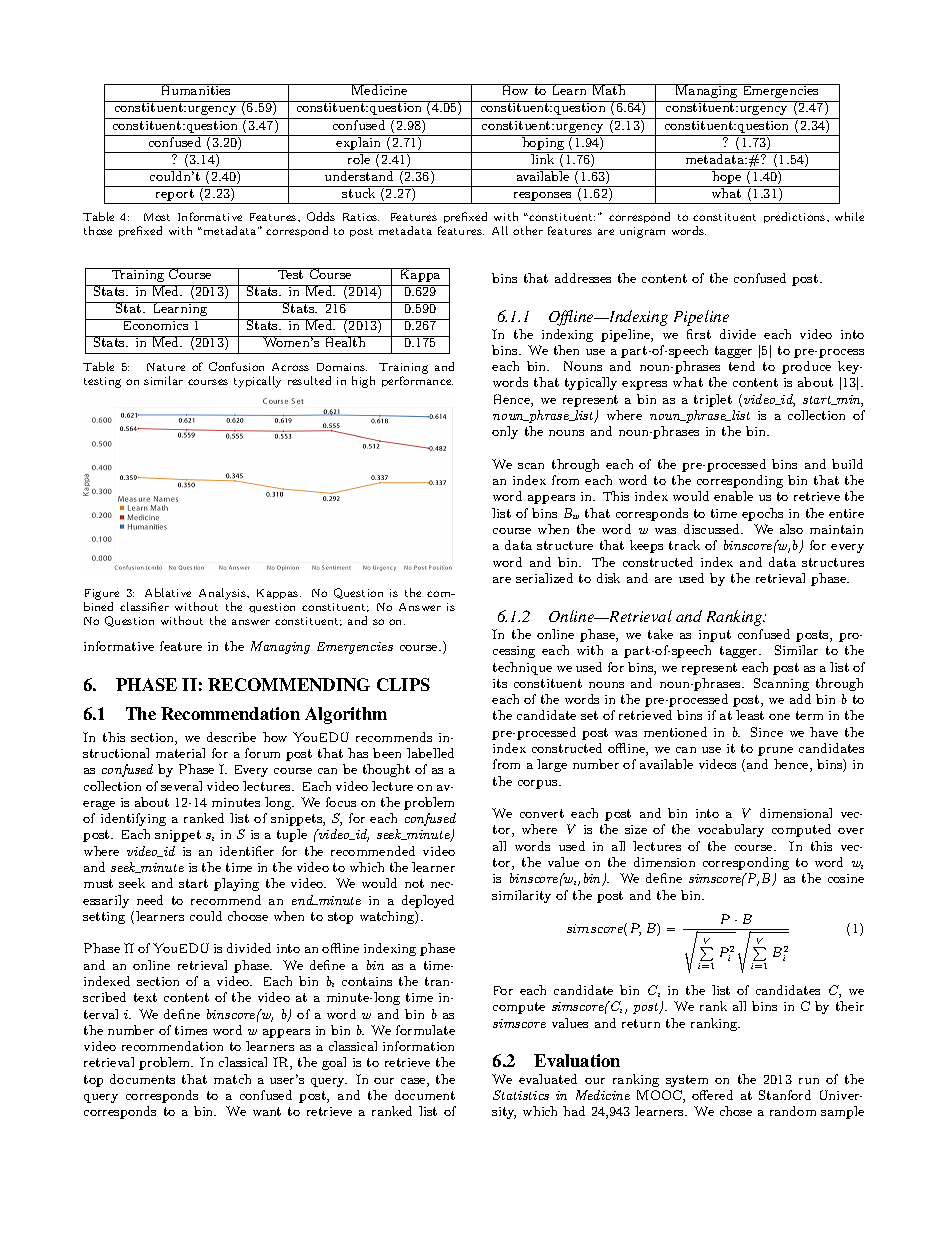 Image resolution: width=952 pixels, height=1233 pixels. I want to click on technique, so click(522, 668).
